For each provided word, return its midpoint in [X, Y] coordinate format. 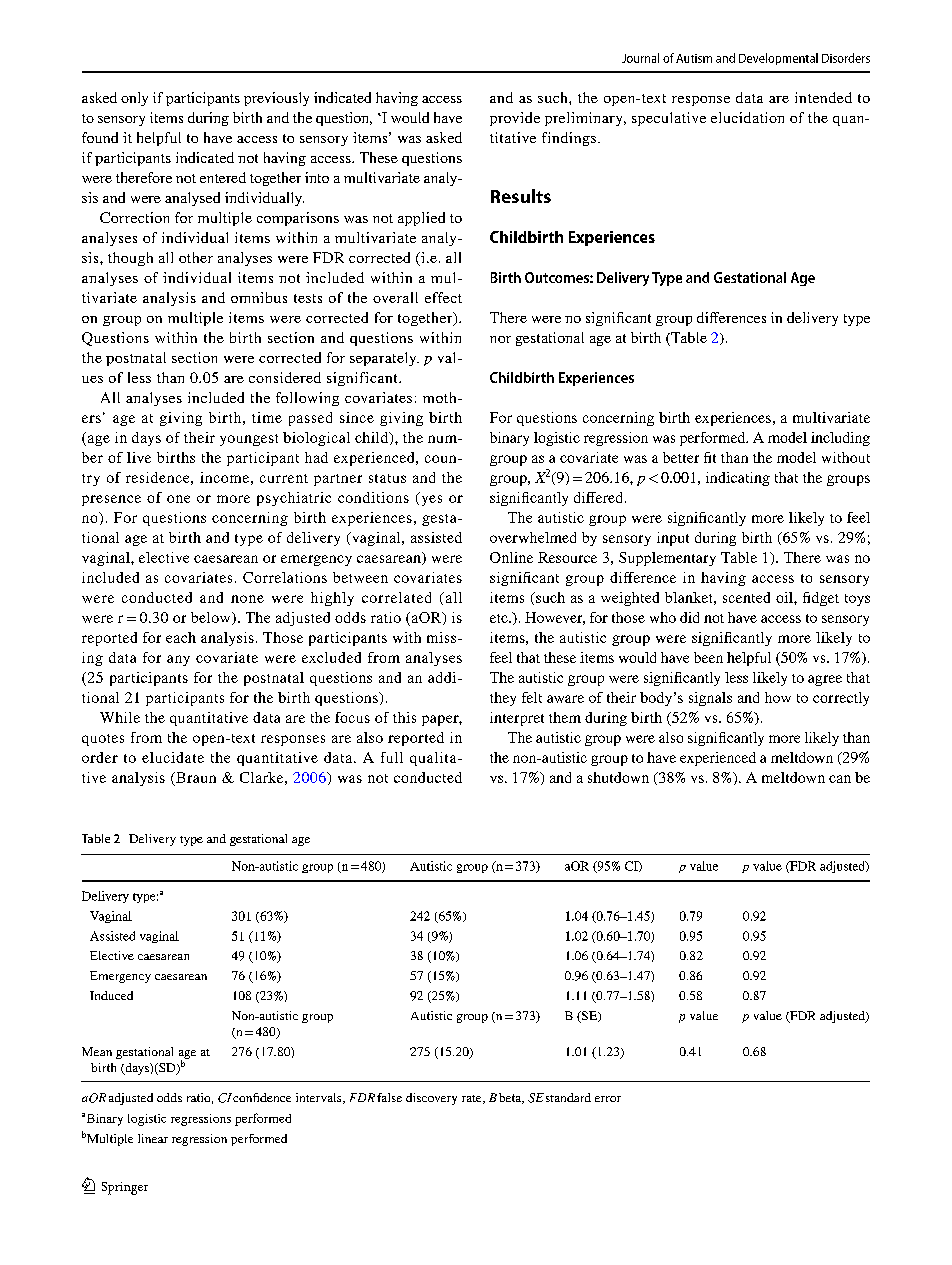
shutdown [618, 777]
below [212, 618]
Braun [195, 777]
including [840, 439]
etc [500, 618]
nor [500, 339]
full [392, 757]
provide [515, 119]
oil [785, 597]
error [608, 1099]
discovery [431, 1099]
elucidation [747, 117]
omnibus [259, 297]
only [134, 99]
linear [153, 1138]
